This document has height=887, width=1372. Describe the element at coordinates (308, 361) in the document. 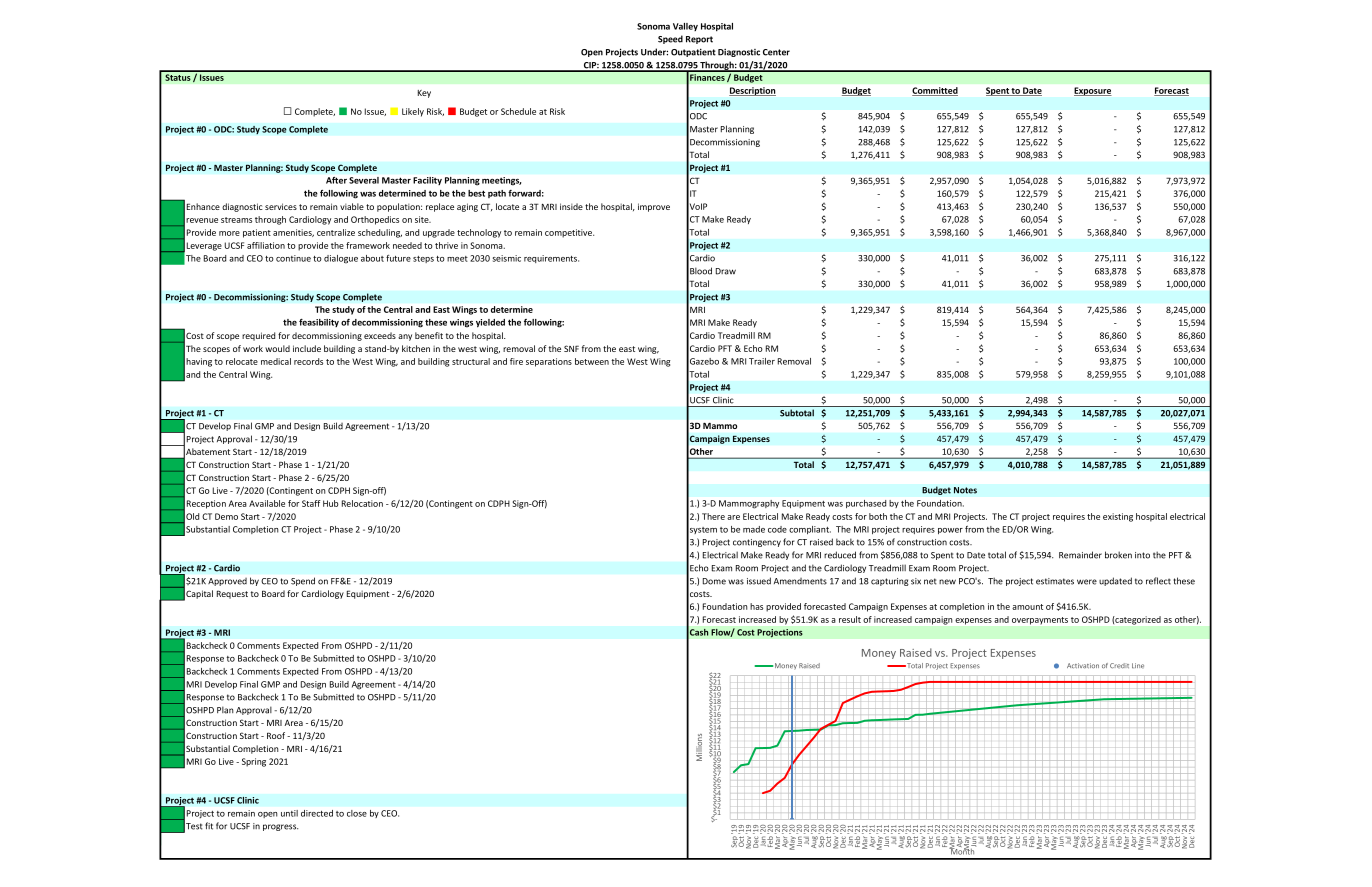

I see `records` at that location.
